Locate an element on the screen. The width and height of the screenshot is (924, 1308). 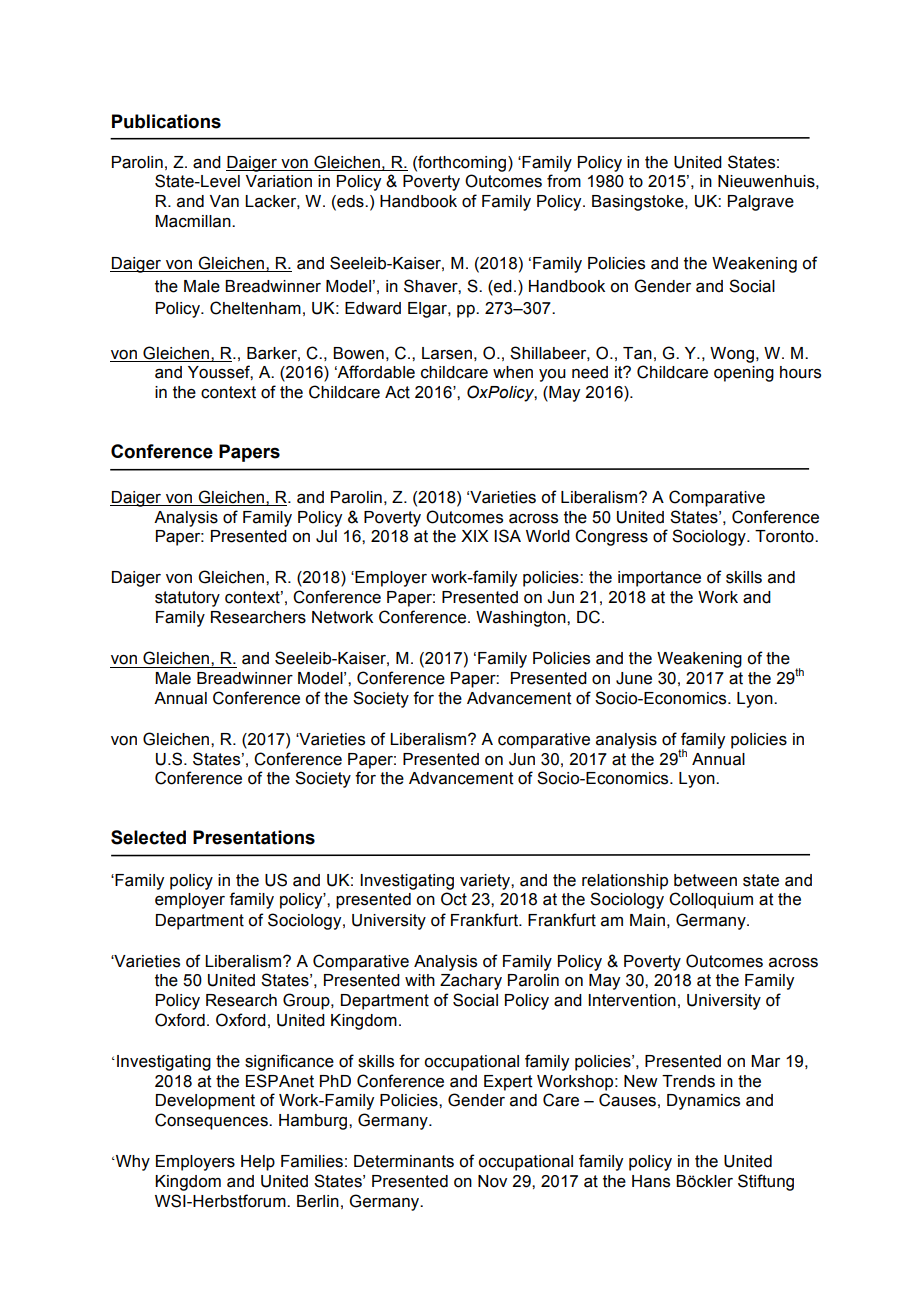
Hans is located at coordinates (651, 1181).
